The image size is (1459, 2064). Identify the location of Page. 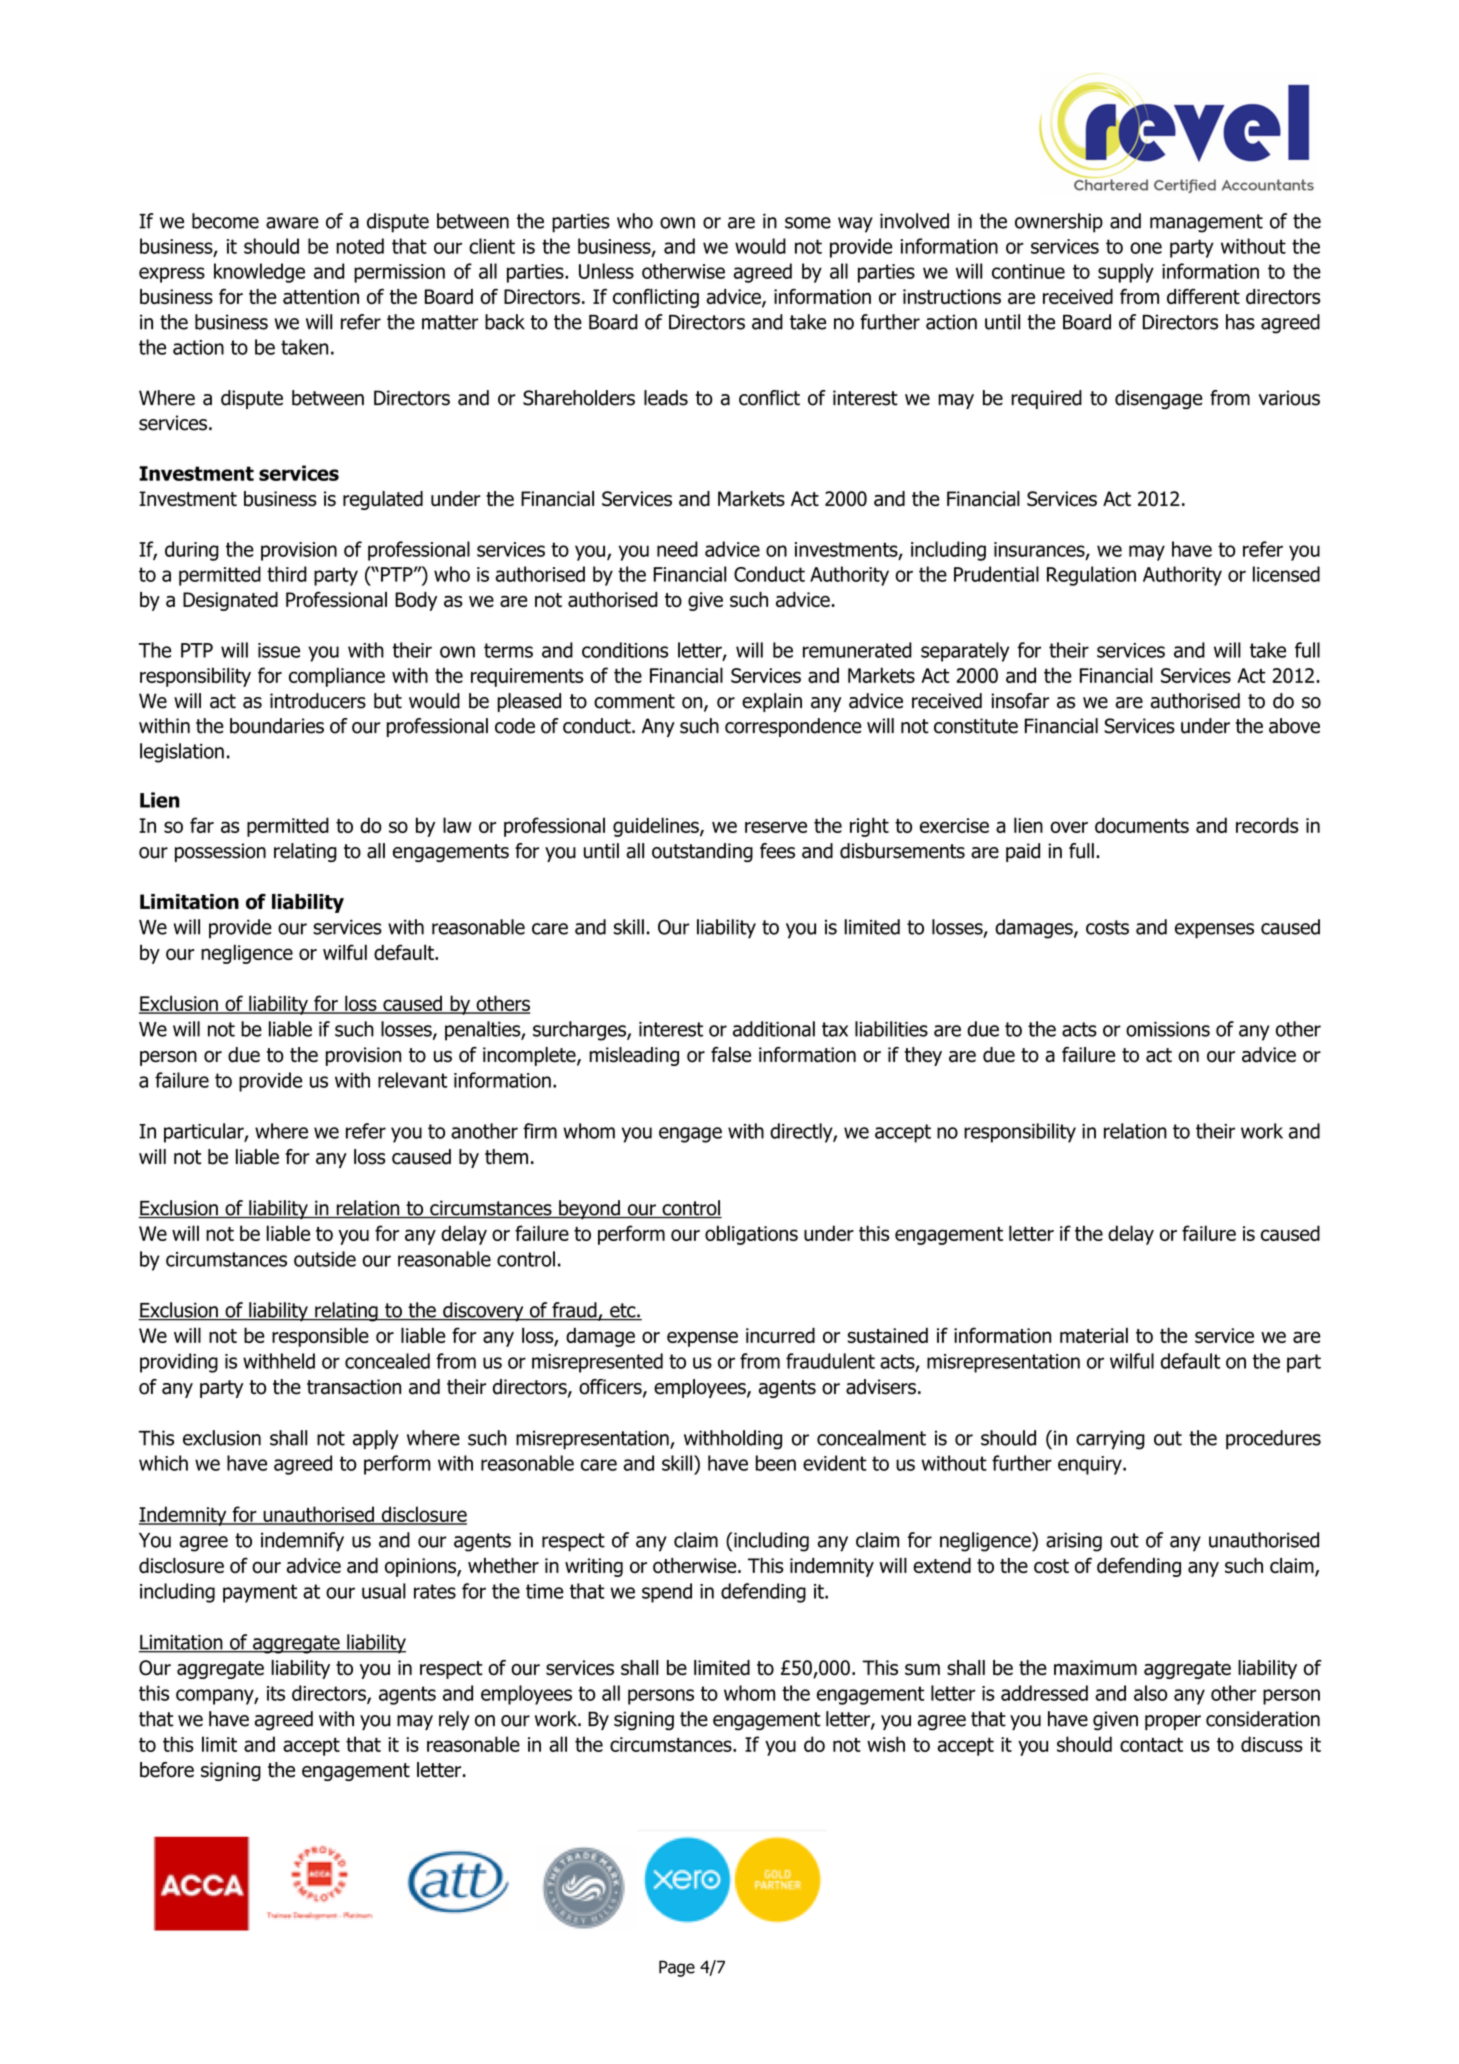
(677, 1968).
